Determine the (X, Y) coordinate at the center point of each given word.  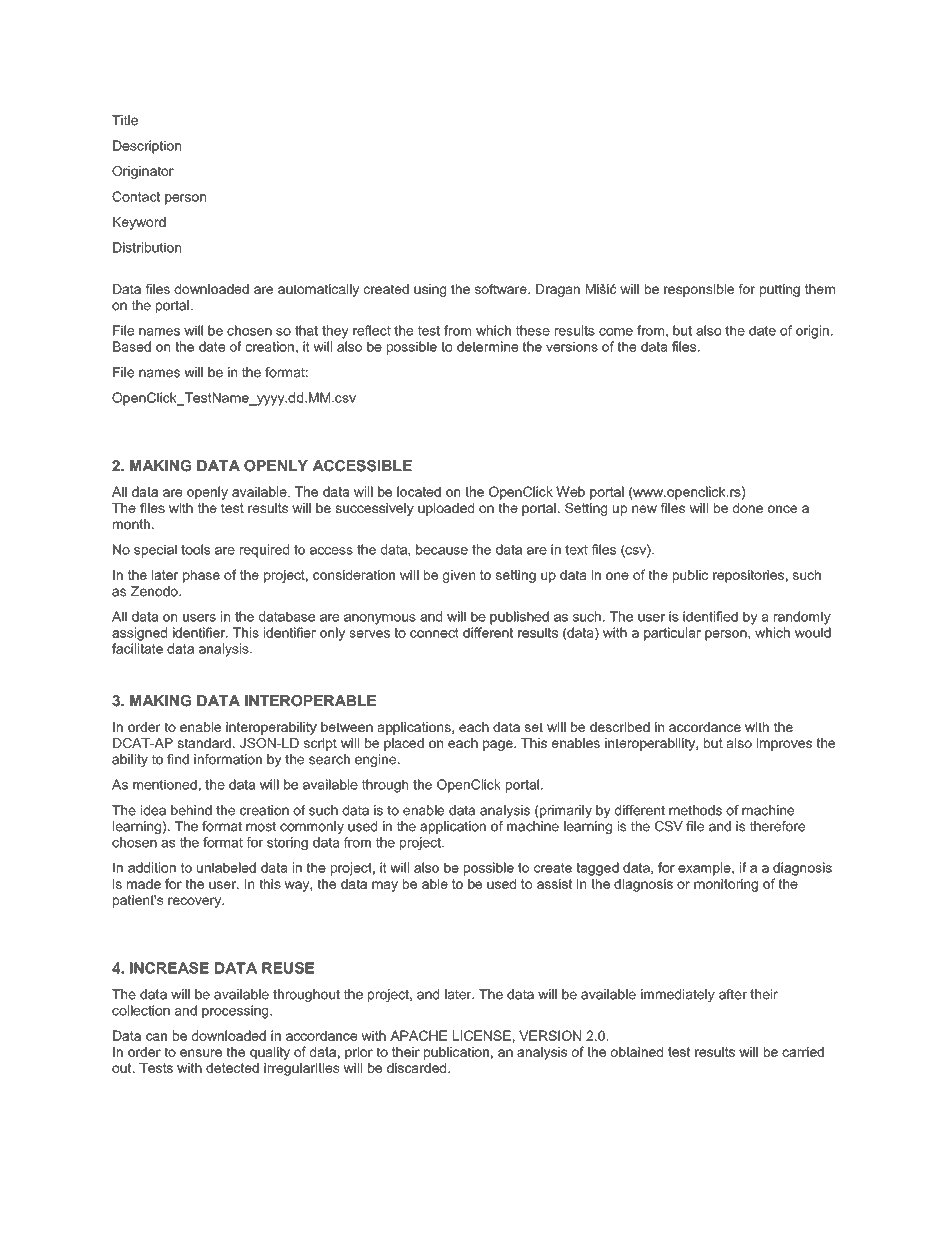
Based (132, 346)
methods (695, 810)
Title (125, 120)
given (459, 576)
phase (201, 576)
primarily (565, 811)
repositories (748, 576)
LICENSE (482, 1035)
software (502, 289)
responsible (699, 290)
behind (191, 810)
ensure (201, 1053)
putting (780, 290)
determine (487, 346)
